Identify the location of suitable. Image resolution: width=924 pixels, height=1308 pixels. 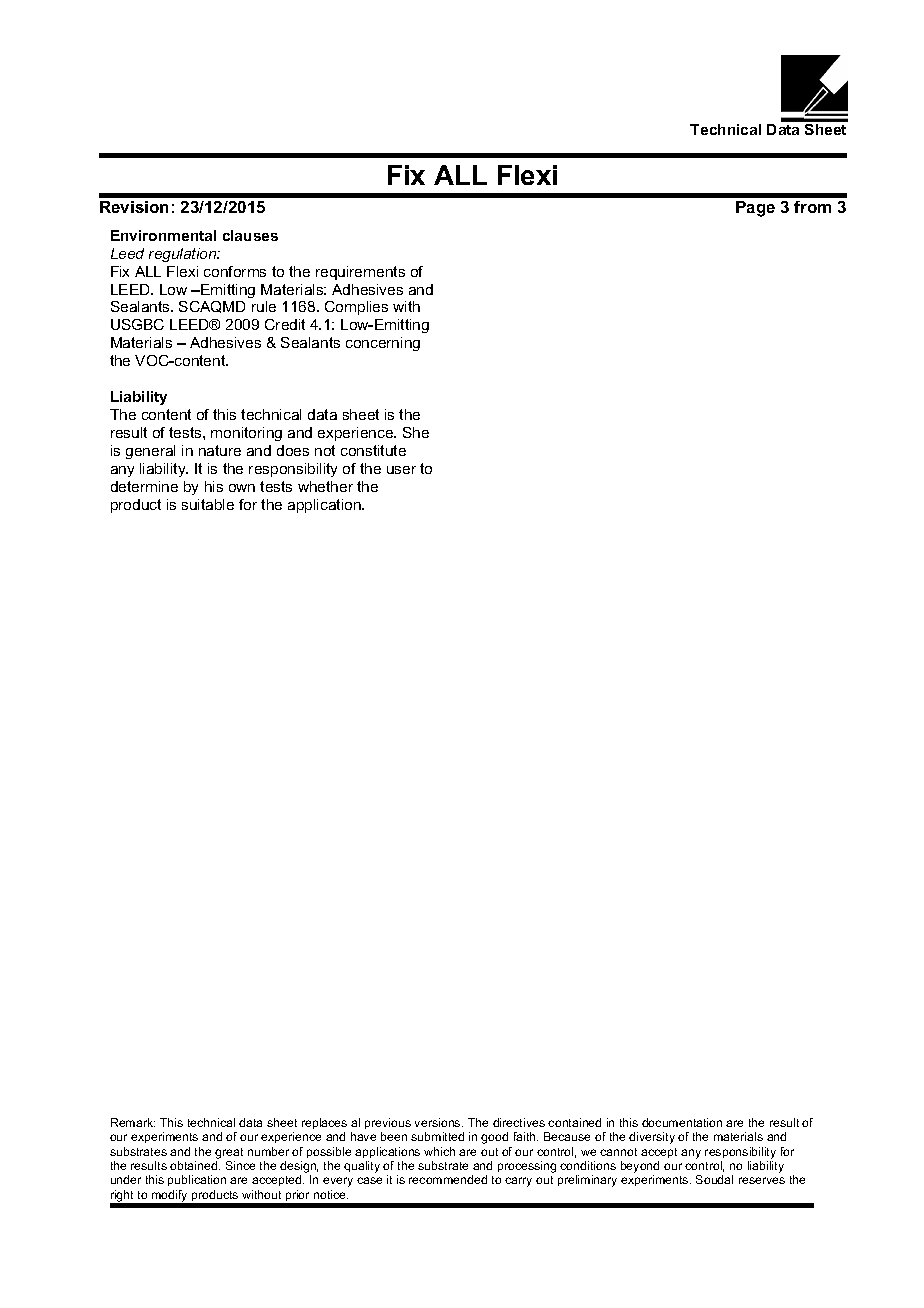
(208, 504).
